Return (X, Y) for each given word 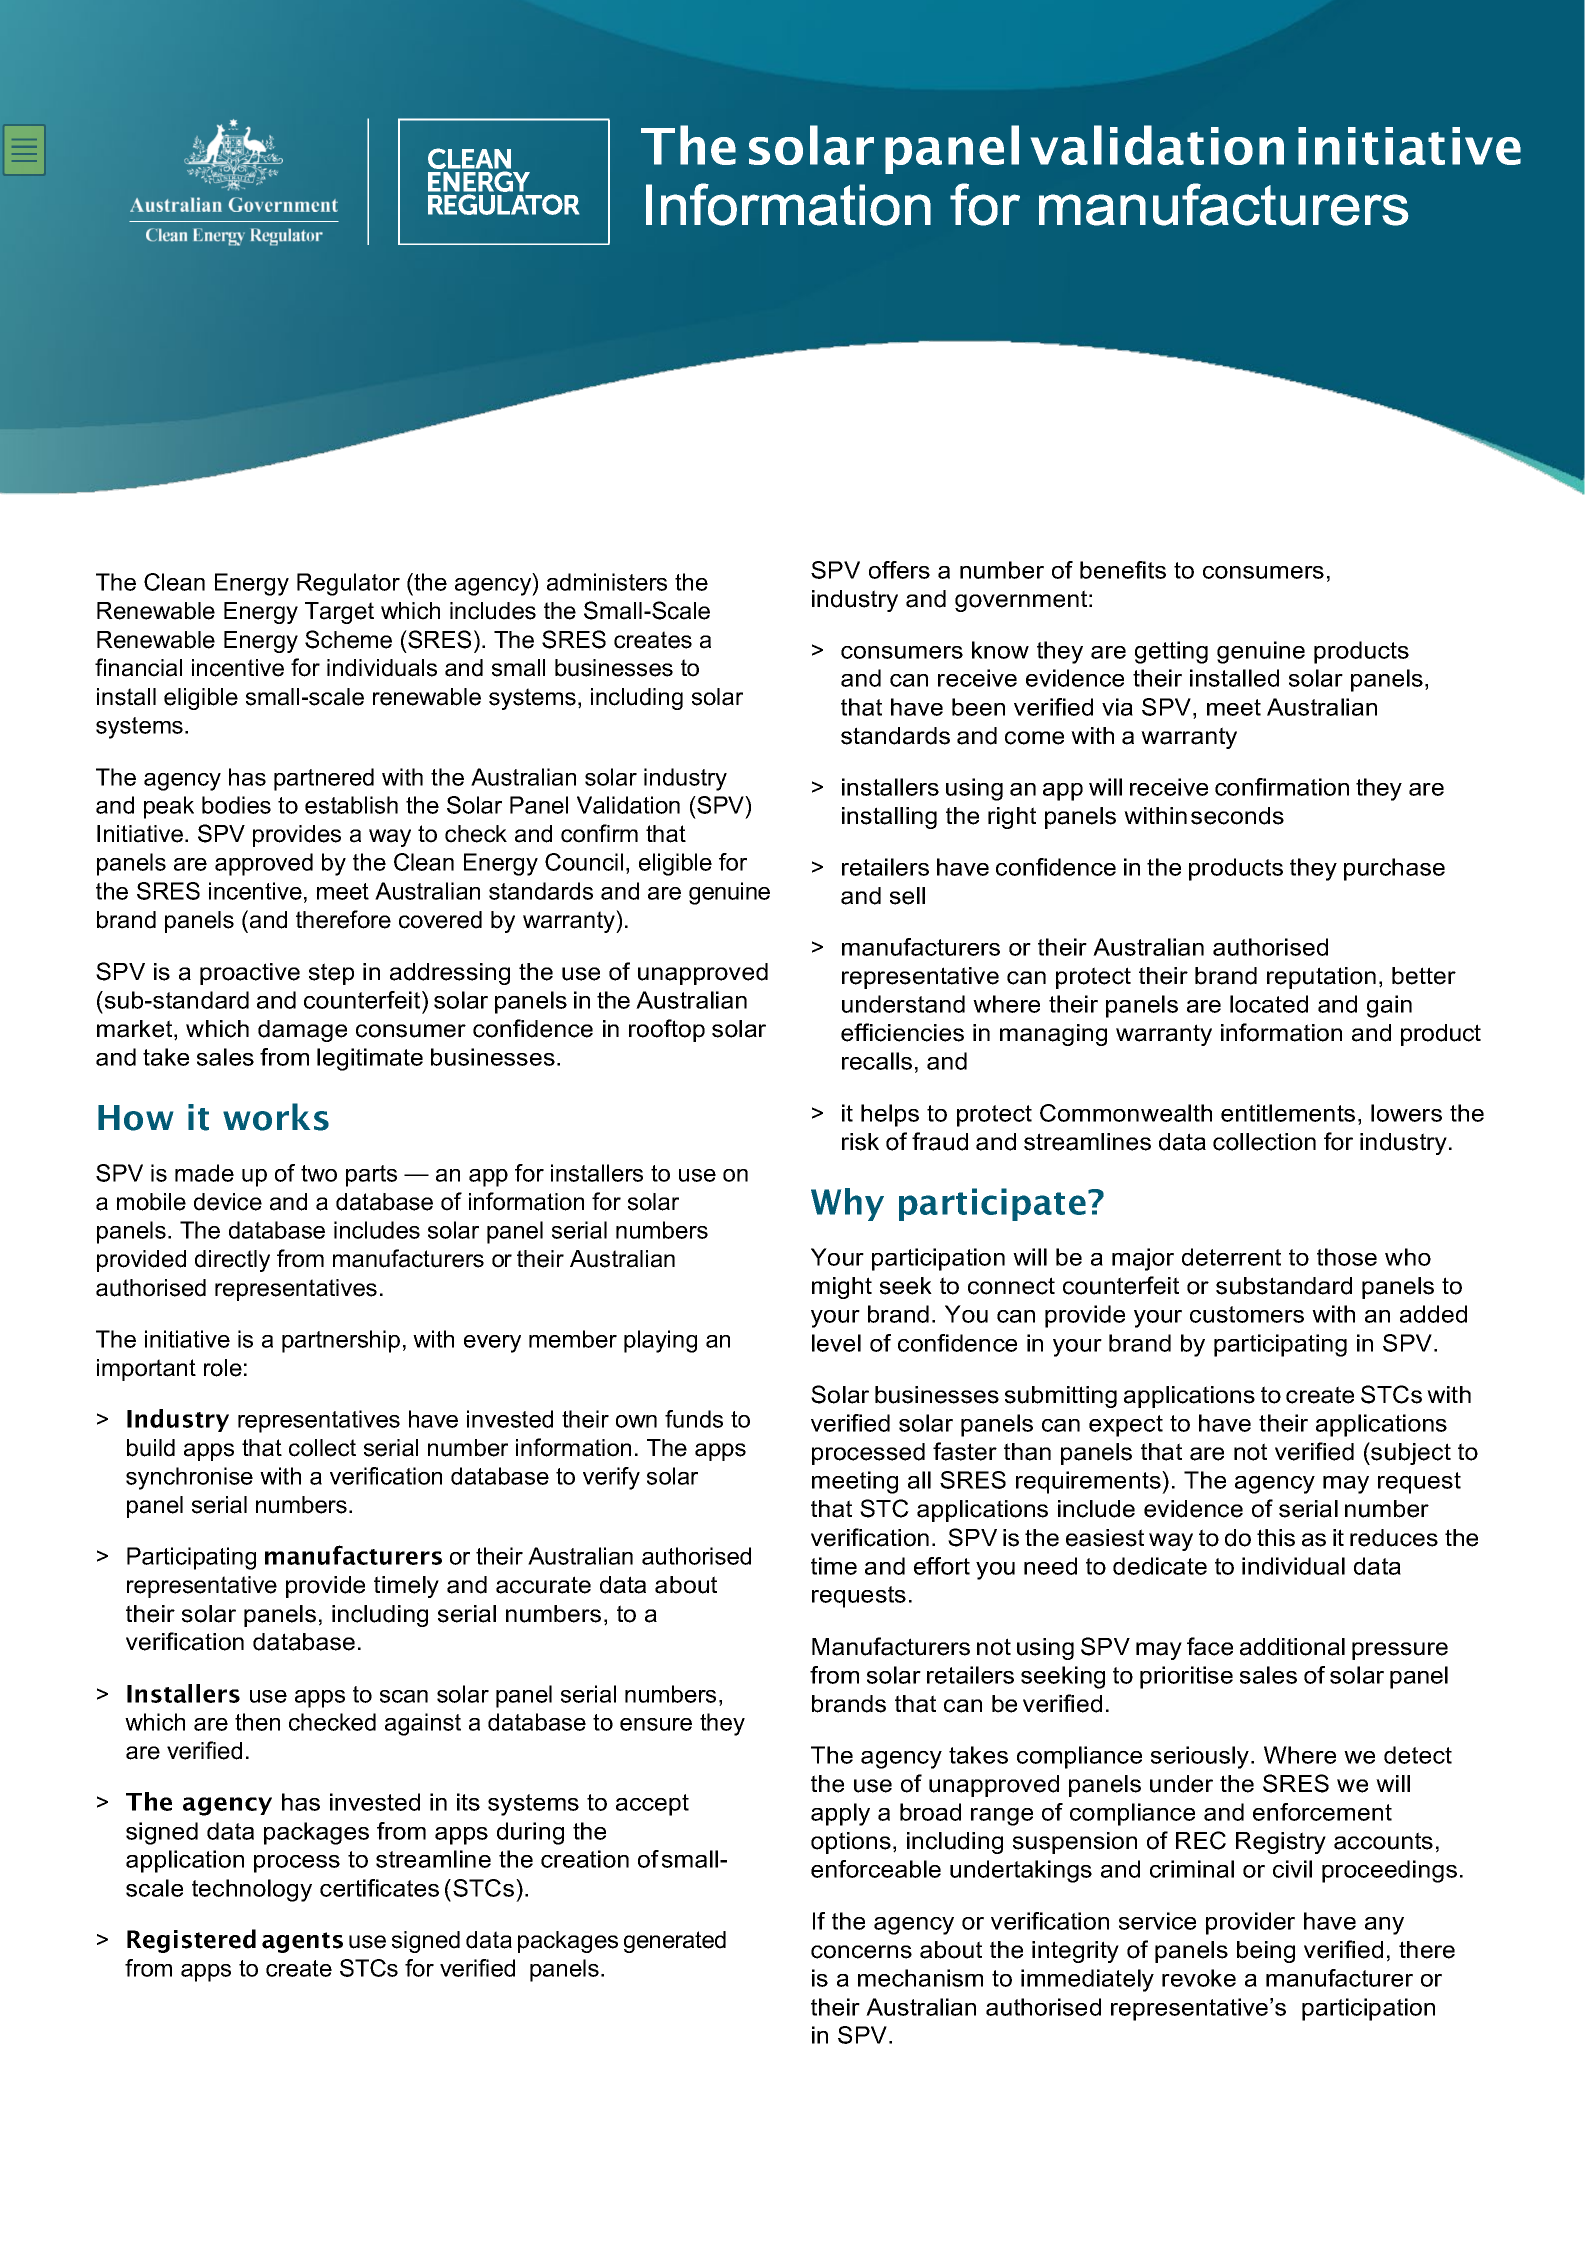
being (1266, 1952)
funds (694, 1419)
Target (339, 613)
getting (1171, 652)
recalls (877, 1061)
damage (302, 1031)
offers (899, 570)
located (1269, 1004)
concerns (861, 1952)
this (1276, 1538)
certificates (379, 1888)
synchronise (189, 1478)
